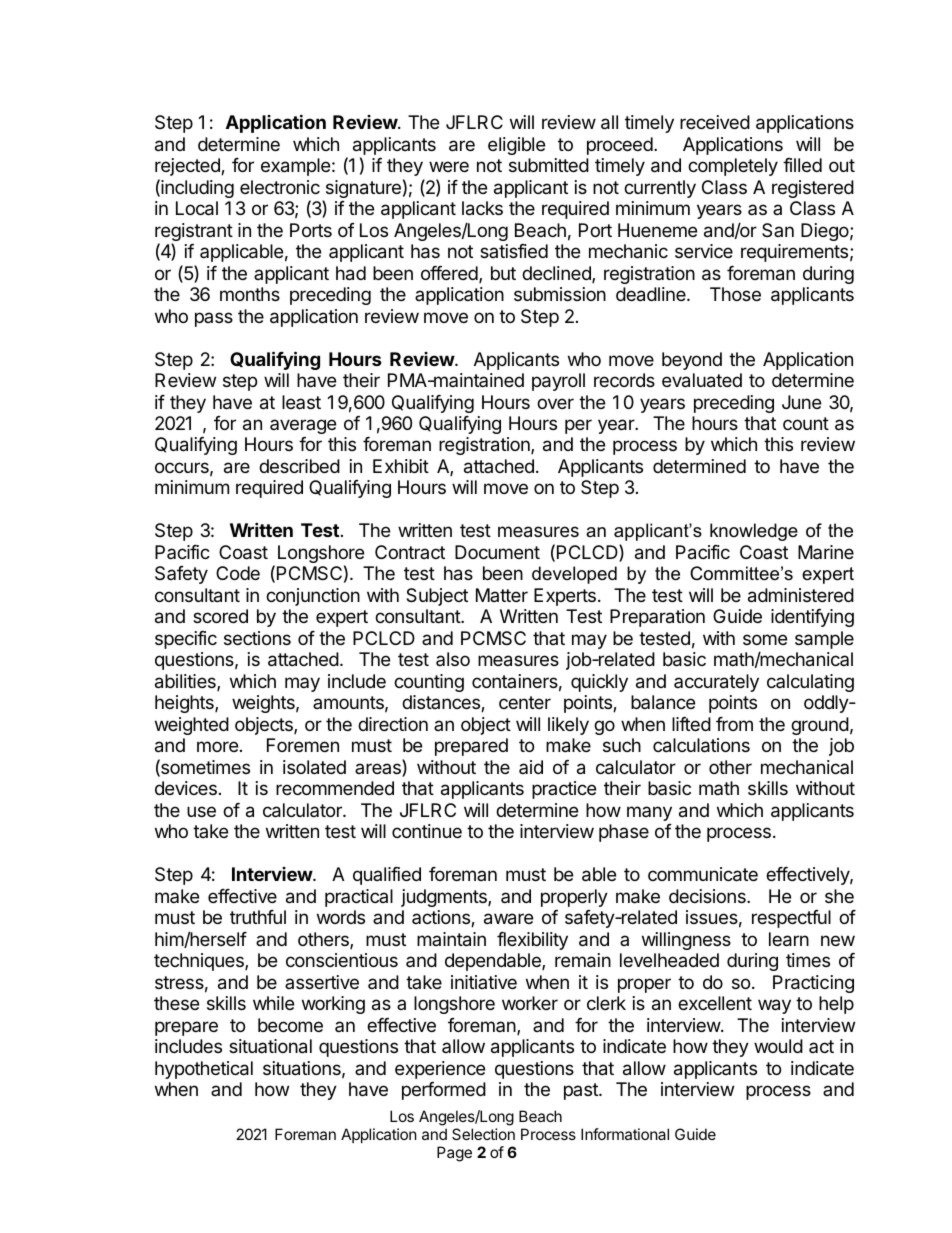  What do you see at coordinates (733, 167) in the screenshot?
I see `completely` at bounding box center [733, 167].
